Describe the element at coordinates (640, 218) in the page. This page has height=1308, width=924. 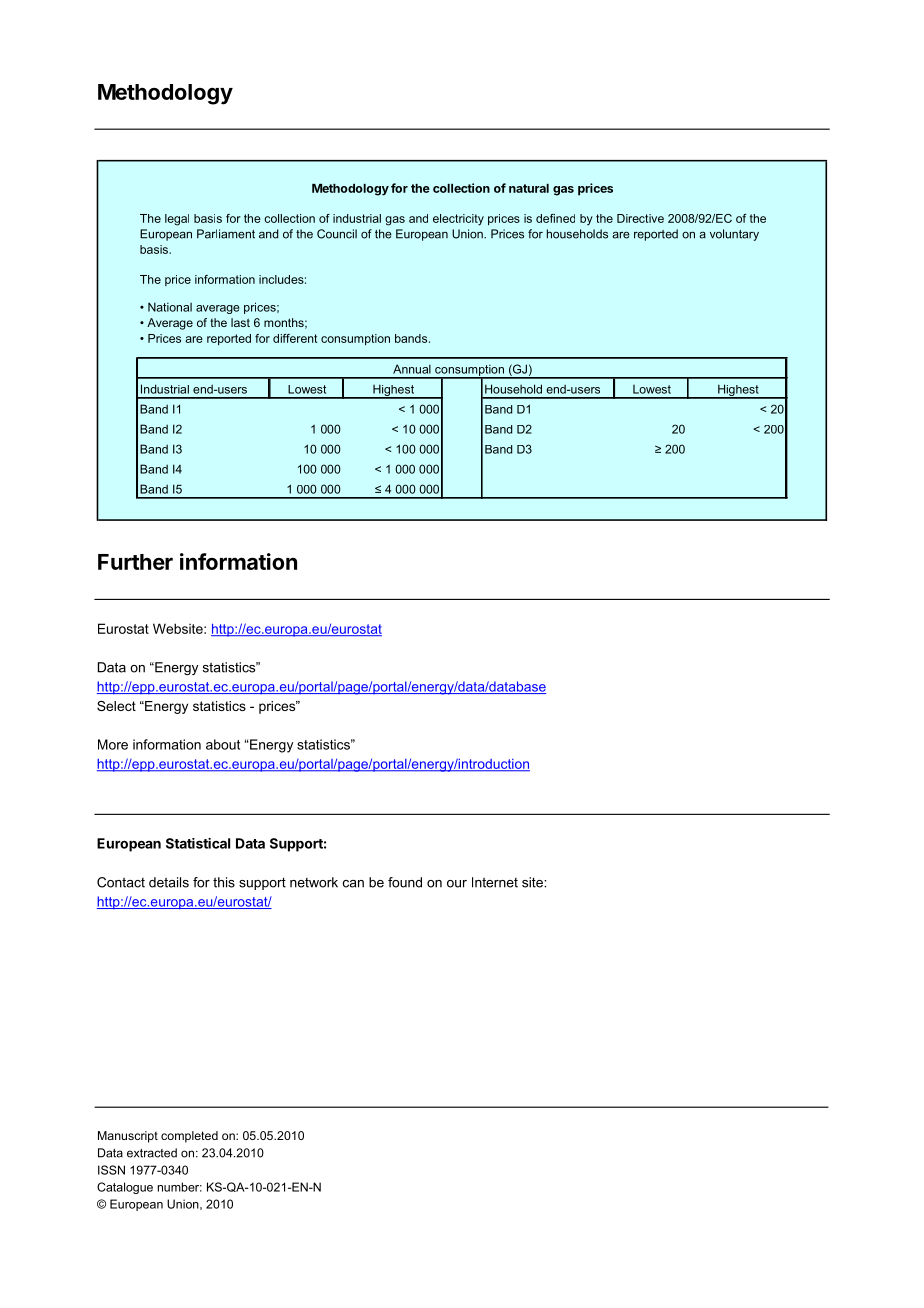
I see `Directive` at that location.
